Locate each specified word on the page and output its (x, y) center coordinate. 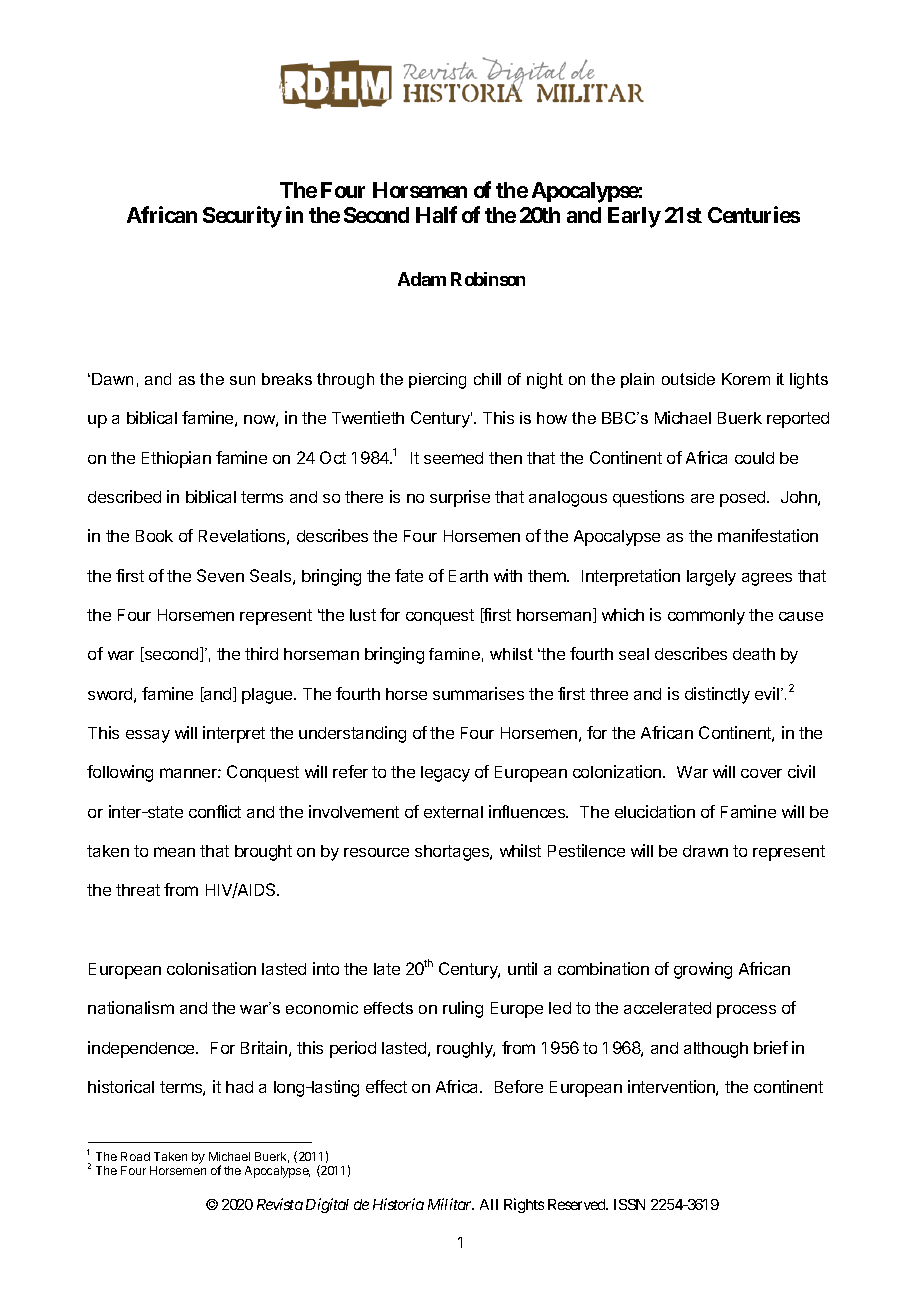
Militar (451, 1204)
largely (711, 578)
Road (135, 1156)
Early (634, 217)
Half (436, 214)
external (453, 812)
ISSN (629, 1204)
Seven (220, 575)
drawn (705, 851)
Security (242, 217)
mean (174, 852)
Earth (468, 576)
